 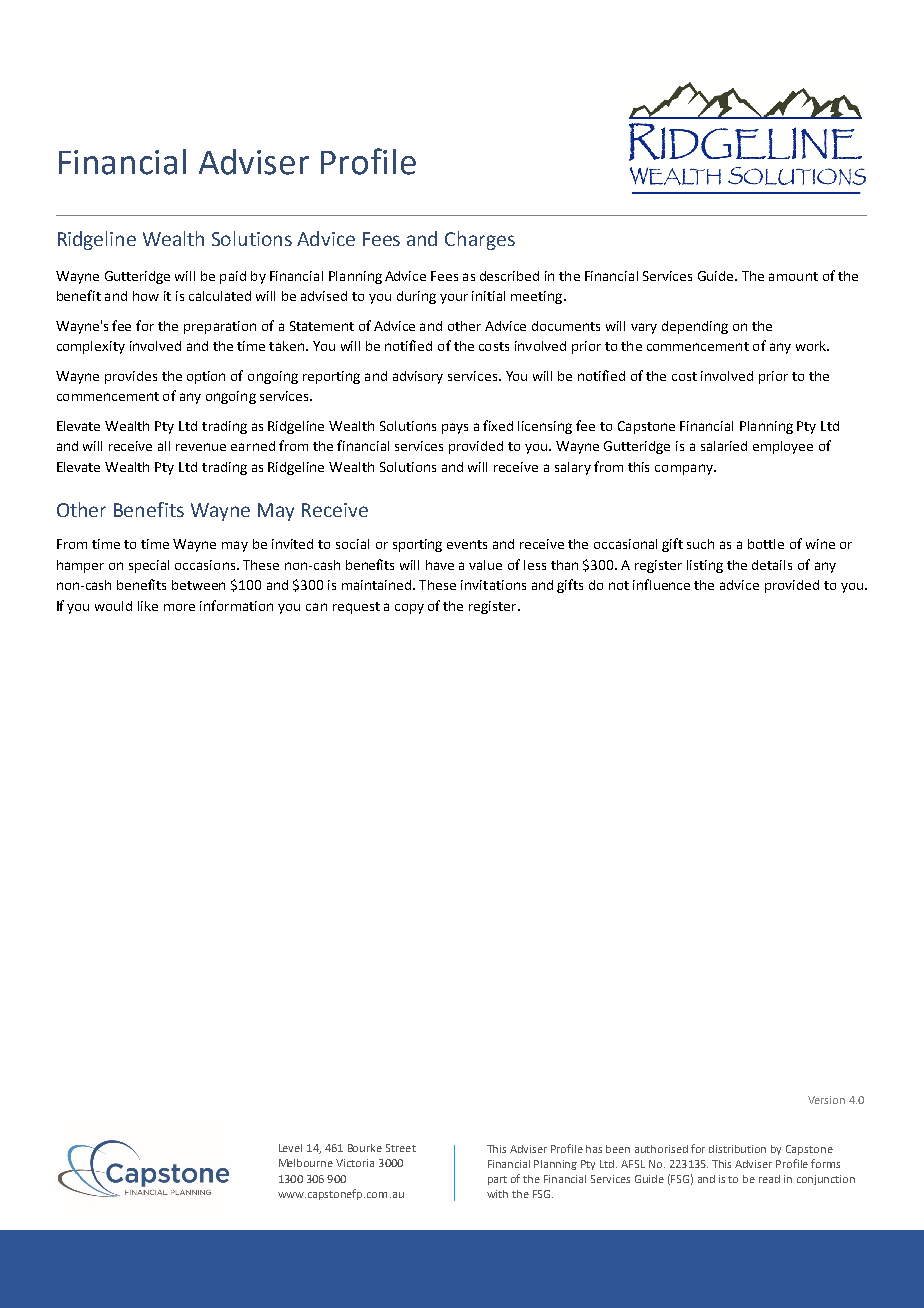 What do you see at coordinates (290, 1148) in the image?
I see `Level` at bounding box center [290, 1148].
